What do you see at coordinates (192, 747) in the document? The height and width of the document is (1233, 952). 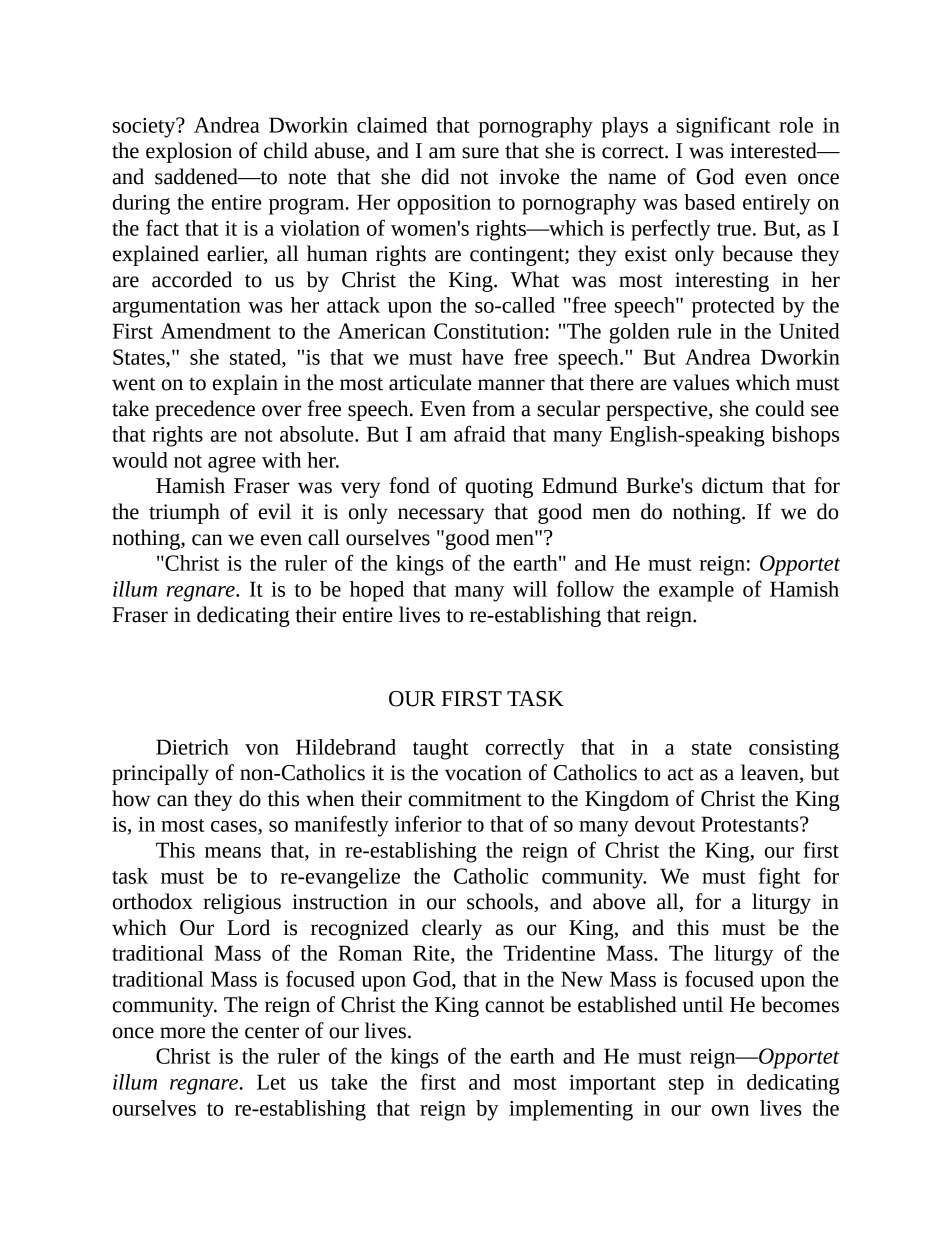 I see `Dietrich` at bounding box center [192, 747].
